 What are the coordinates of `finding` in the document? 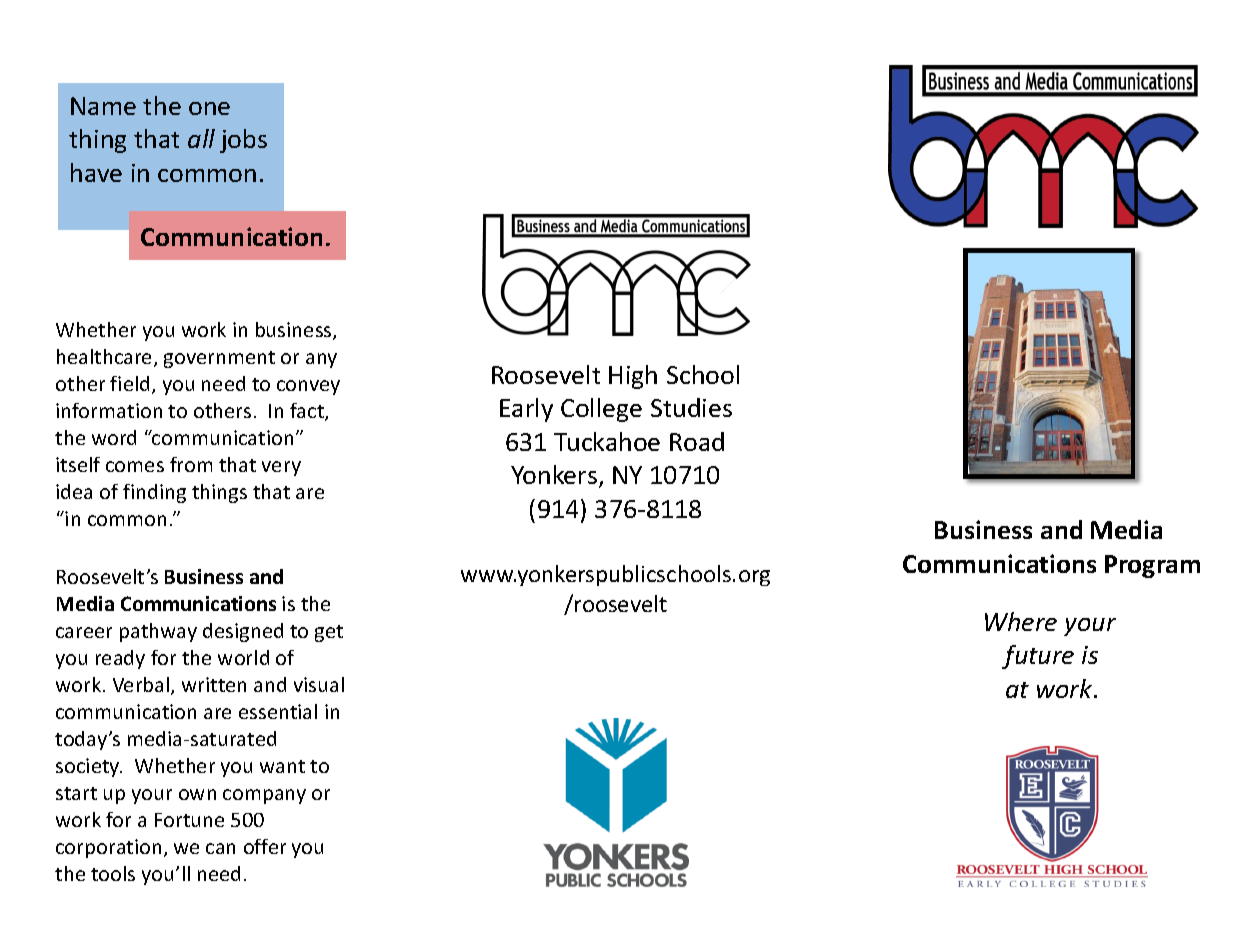 It's located at (154, 493).
